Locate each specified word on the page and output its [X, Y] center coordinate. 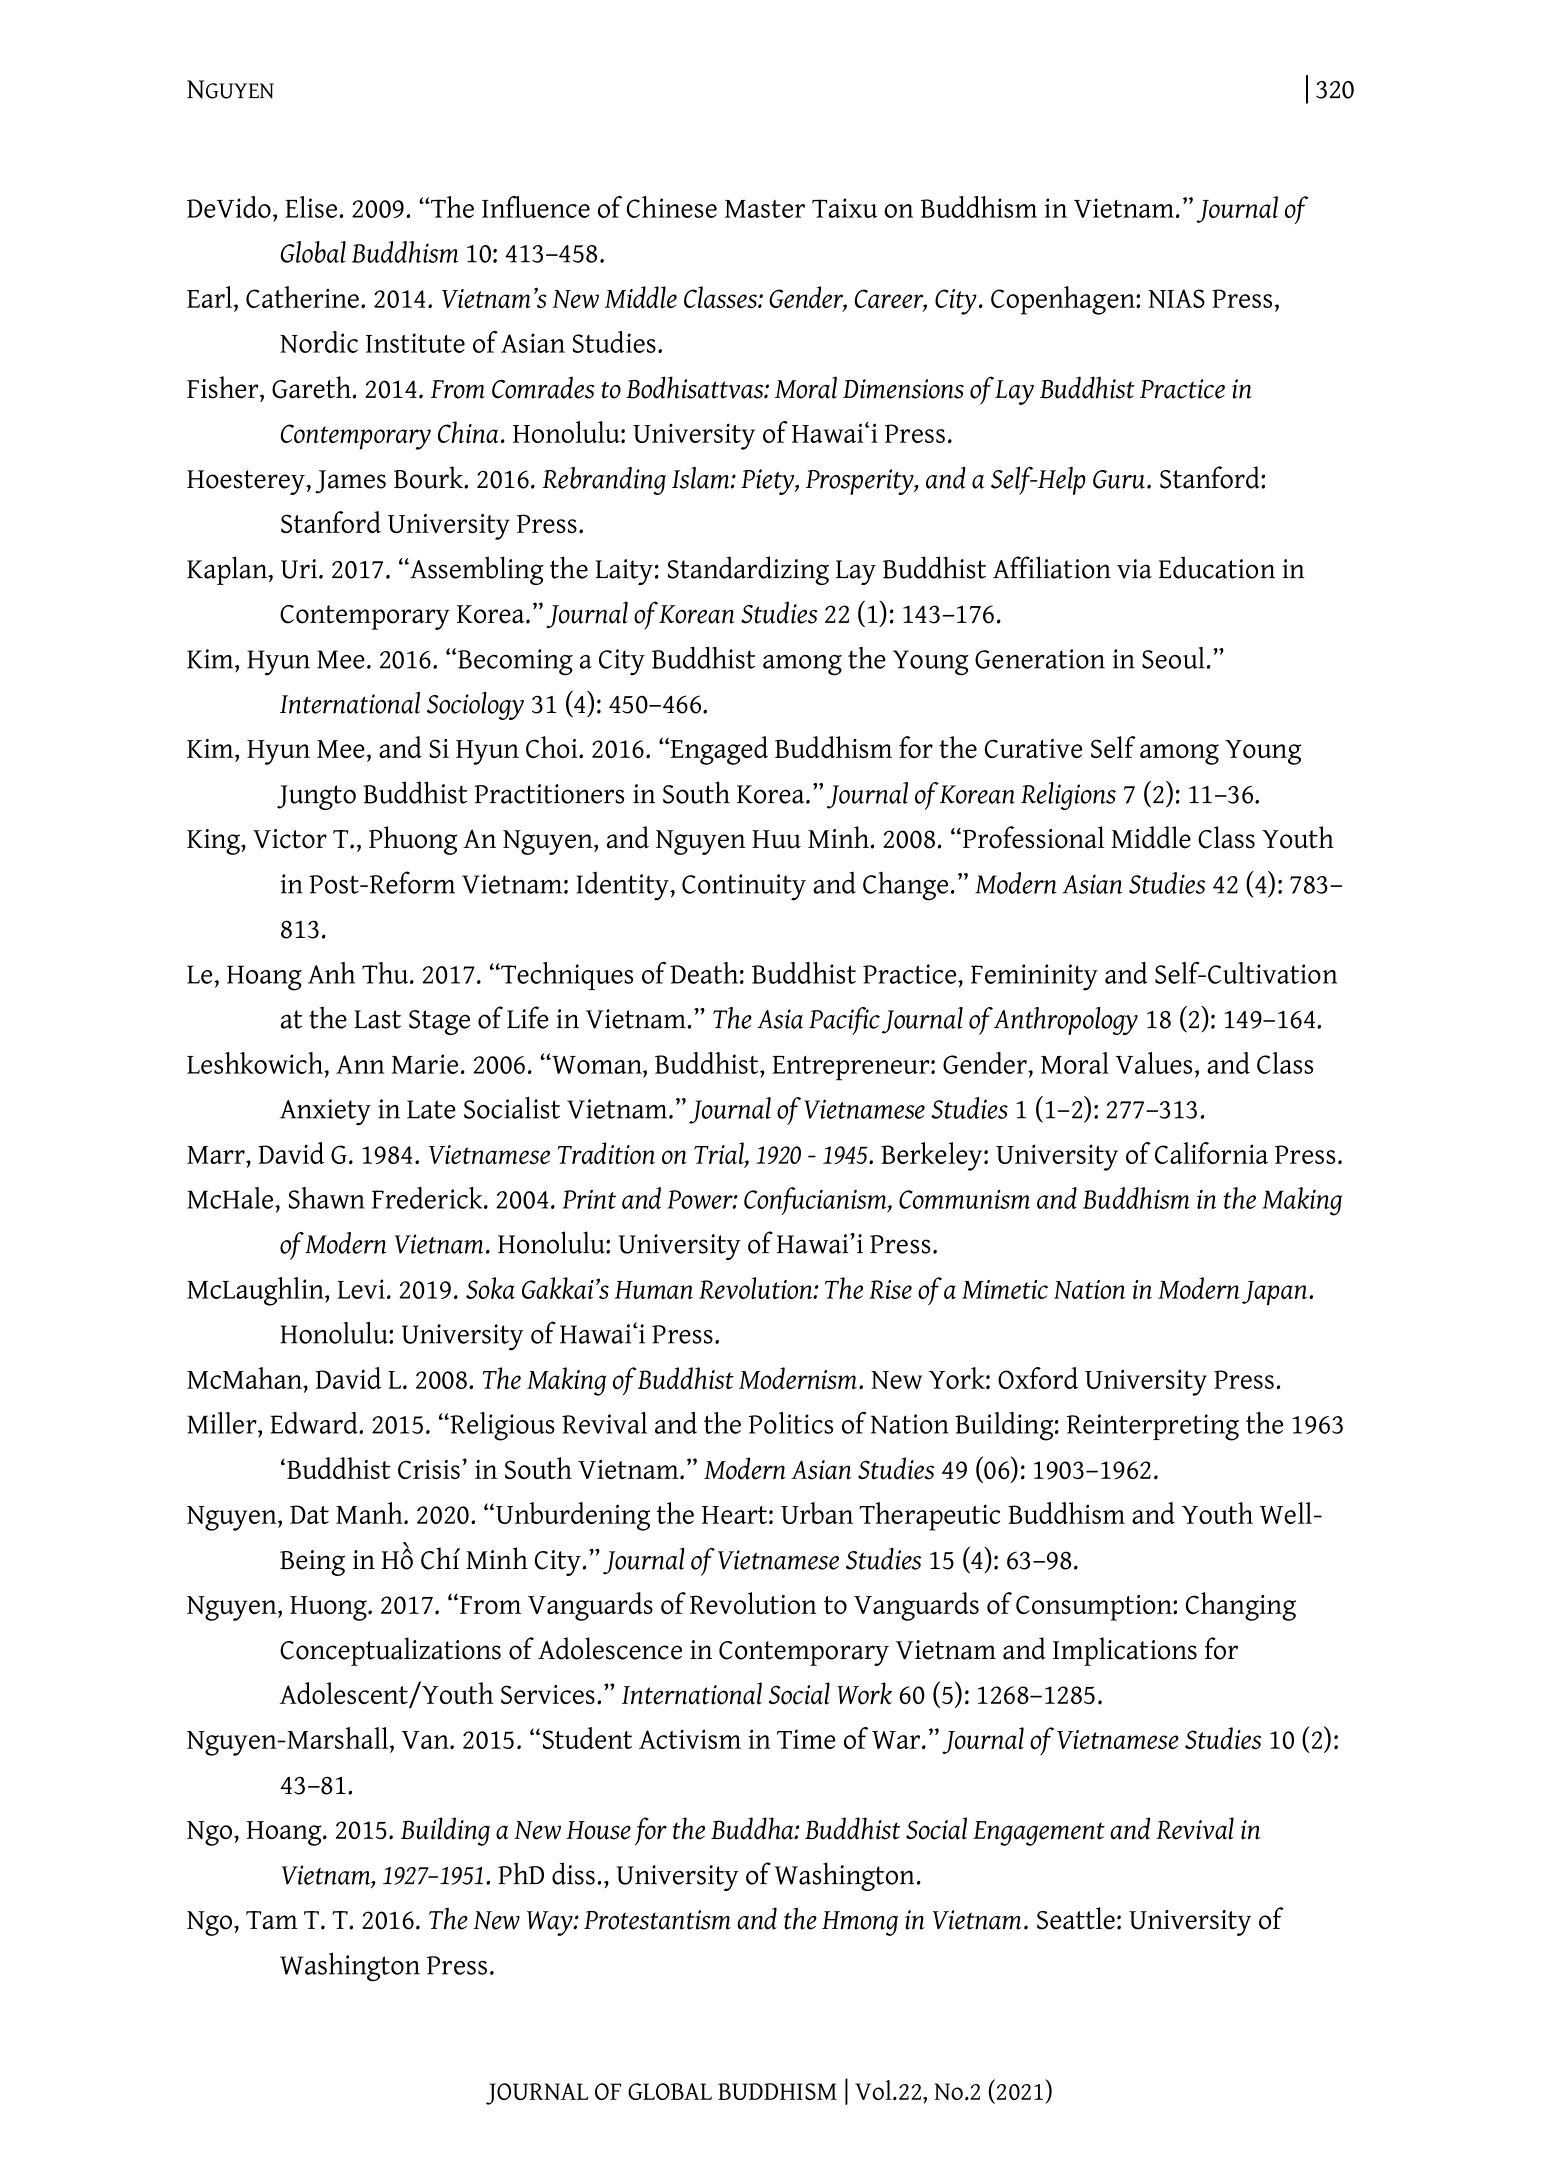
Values [1154, 1063]
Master [765, 209]
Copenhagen [1064, 300]
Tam [272, 1920]
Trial [720, 1154]
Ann [360, 1064]
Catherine [302, 297]
